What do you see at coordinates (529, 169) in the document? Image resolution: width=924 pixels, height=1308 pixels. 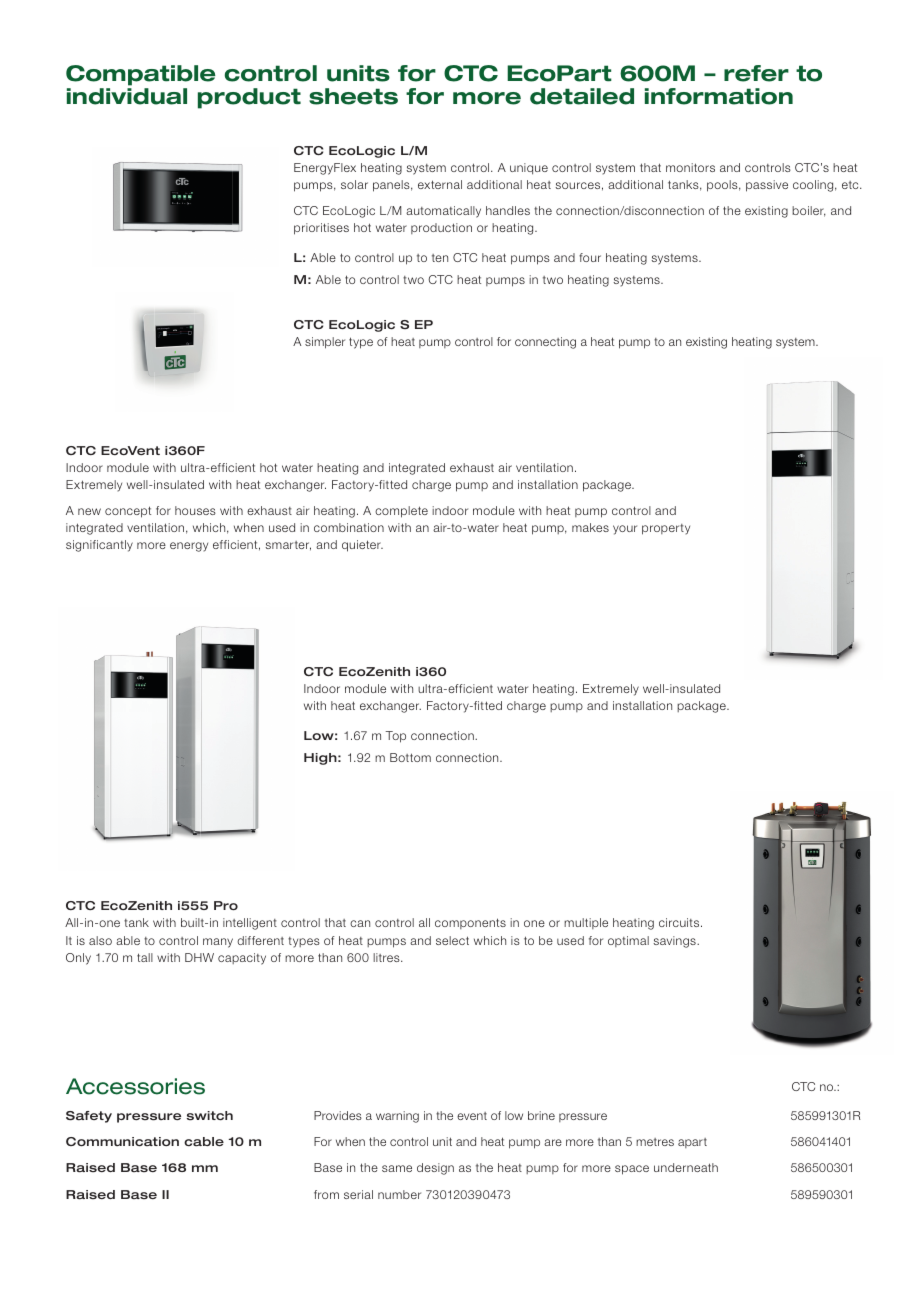 I see `unique` at bounding box center [529, 169].
